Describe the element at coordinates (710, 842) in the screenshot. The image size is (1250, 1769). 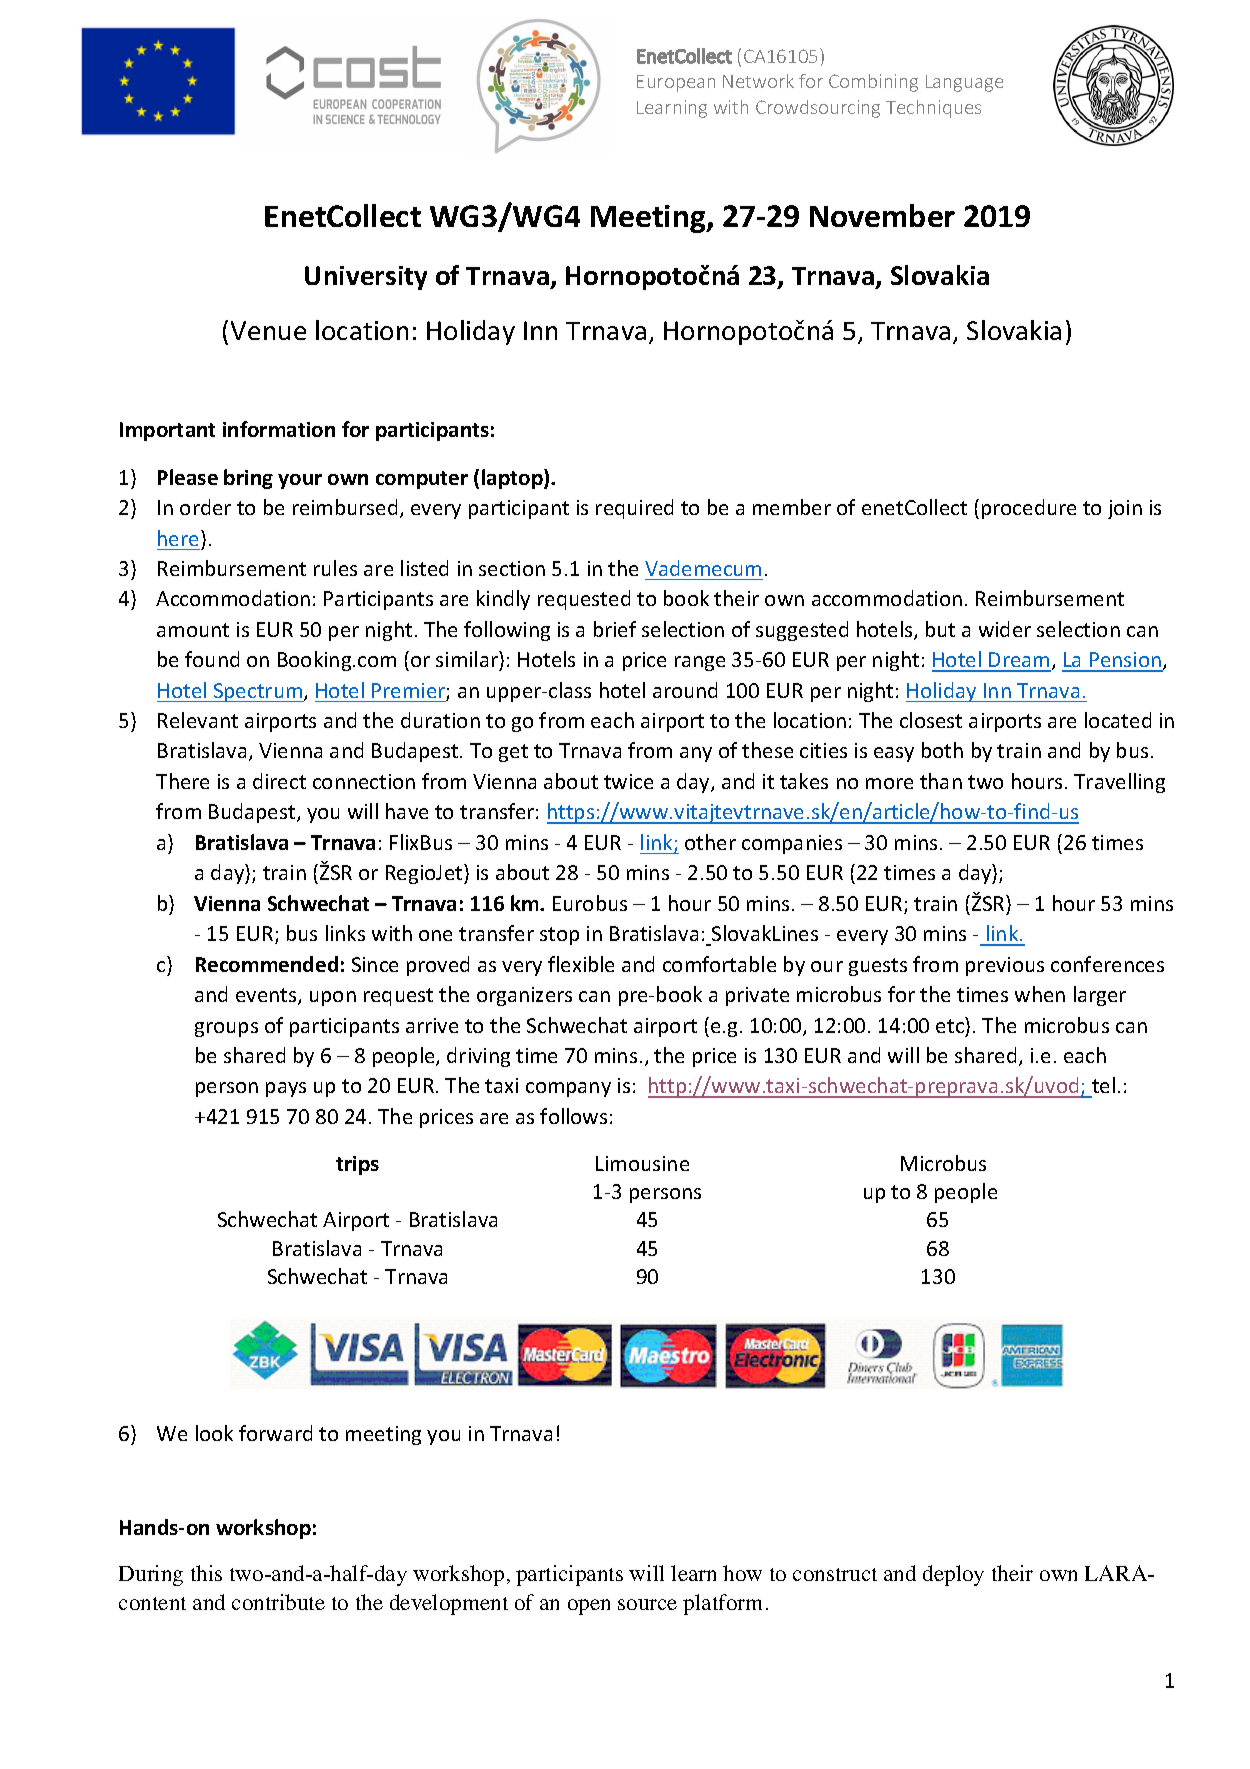
I see `other` at that location.
